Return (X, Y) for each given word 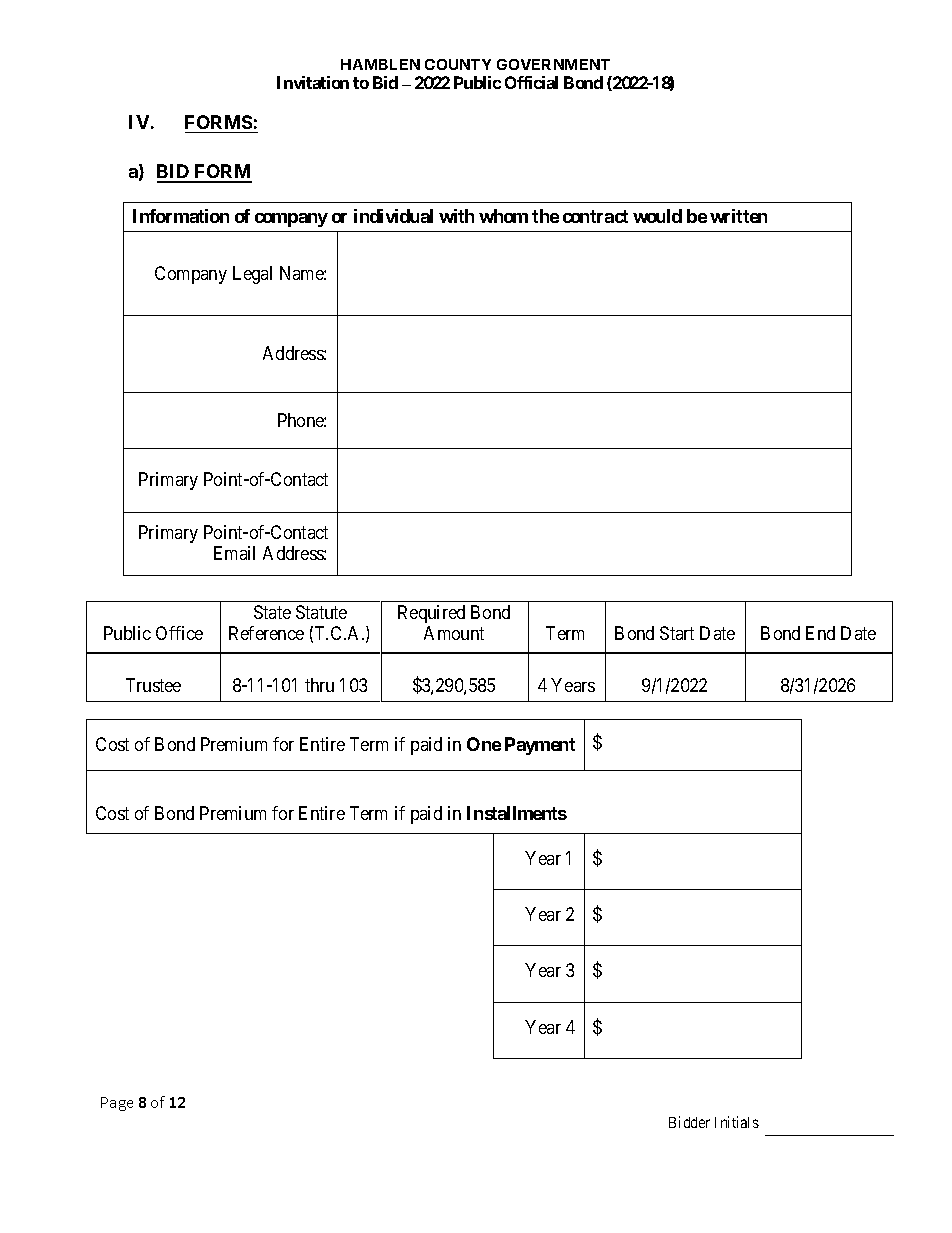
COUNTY (458, 64)
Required (431, 614)
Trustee (153, 685)
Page (117, 1104)
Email (234, 553)
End (820, 633)
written (738, 216)
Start (677, 633)
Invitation (313, 82)
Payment (540, 746)
